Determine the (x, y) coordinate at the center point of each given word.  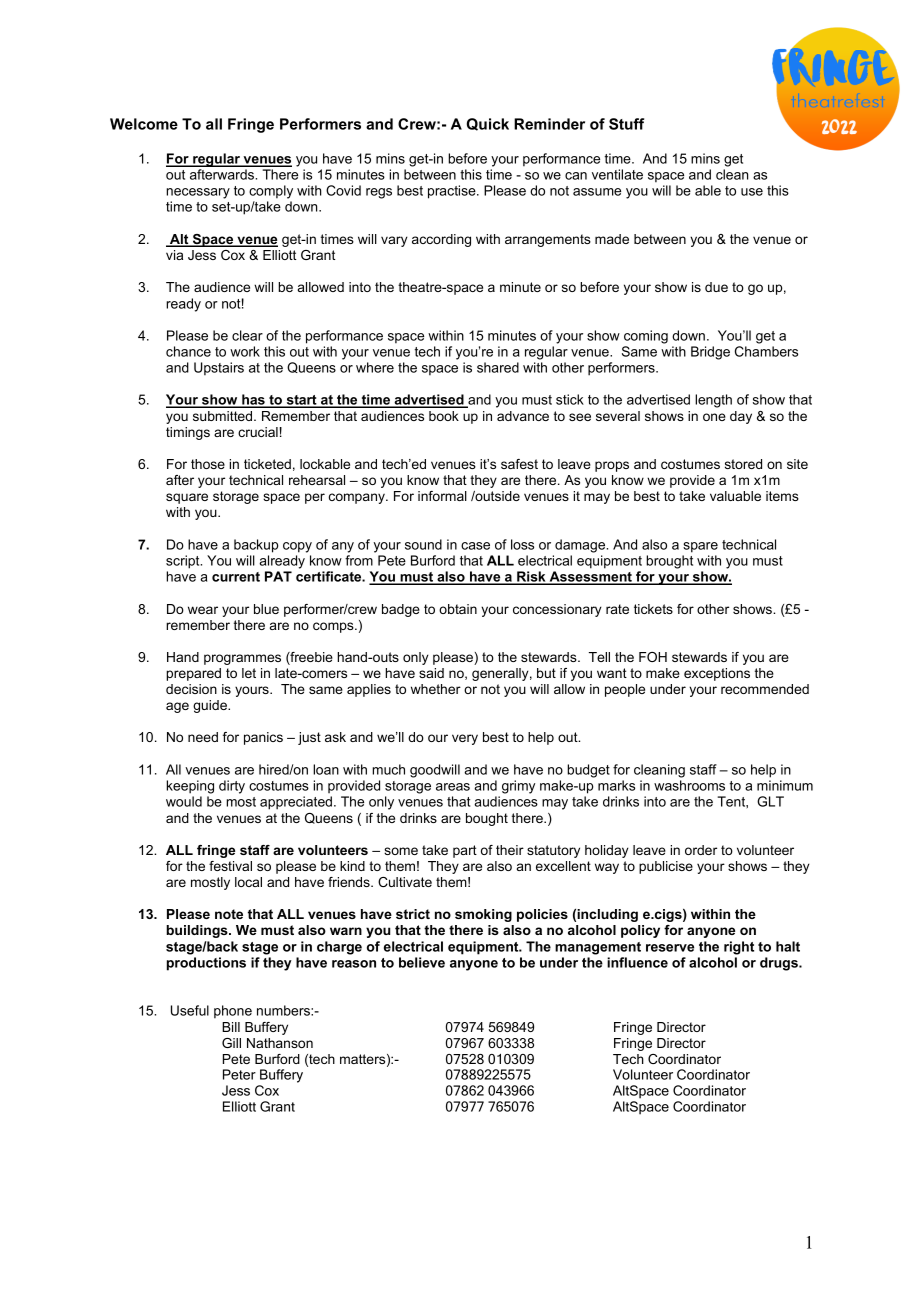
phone (233, 1012)
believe (422, 962)
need (203, 737)
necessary (198, 193)
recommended (765, 689)
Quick (488, 124)
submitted (224, 416)
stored (743, 464)
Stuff (626, 124)
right (739, 948)
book (444, 416)
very (465, 739)
